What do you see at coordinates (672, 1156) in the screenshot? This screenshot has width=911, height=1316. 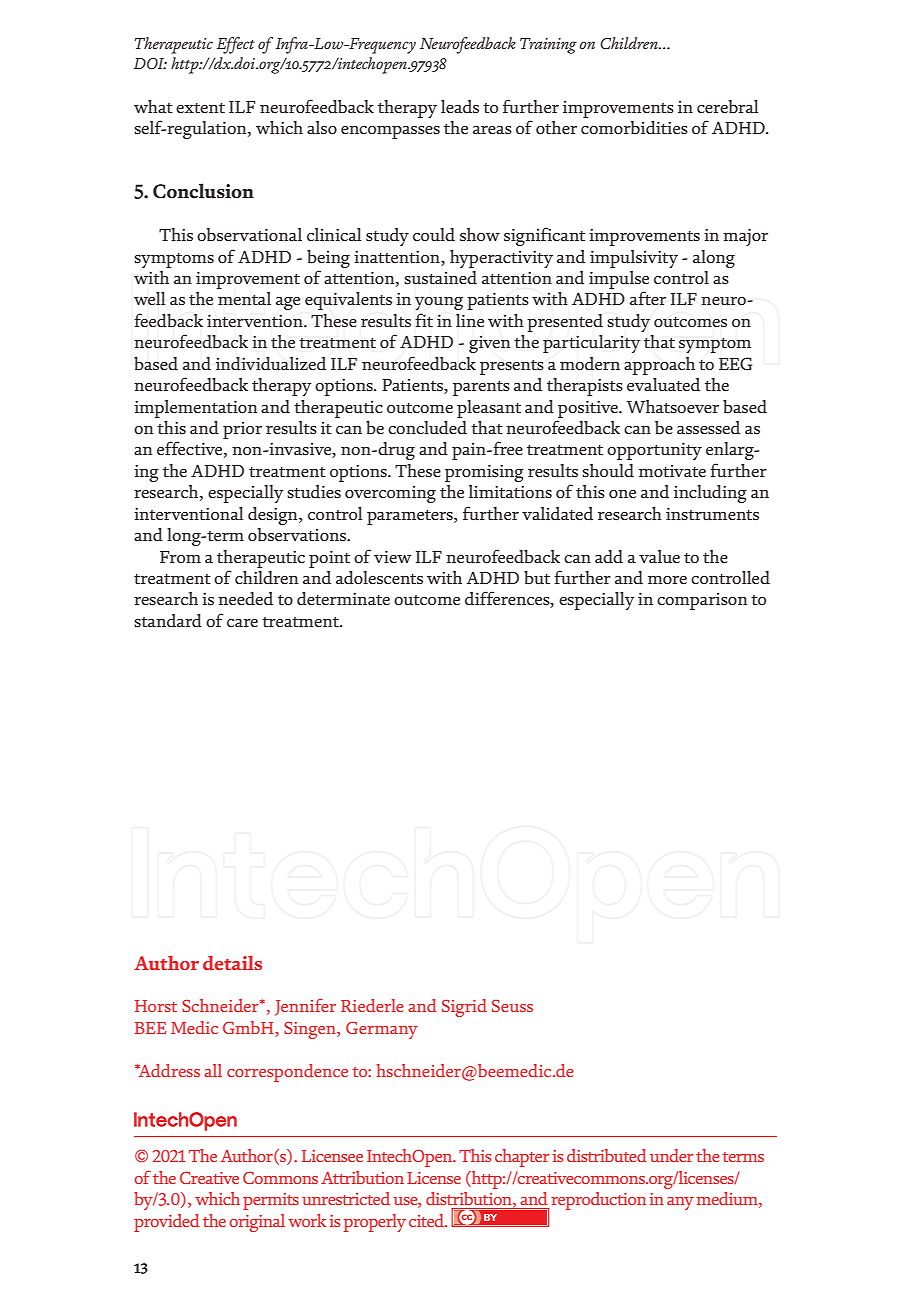 I see `under` at bounding box center [672, 1156].
